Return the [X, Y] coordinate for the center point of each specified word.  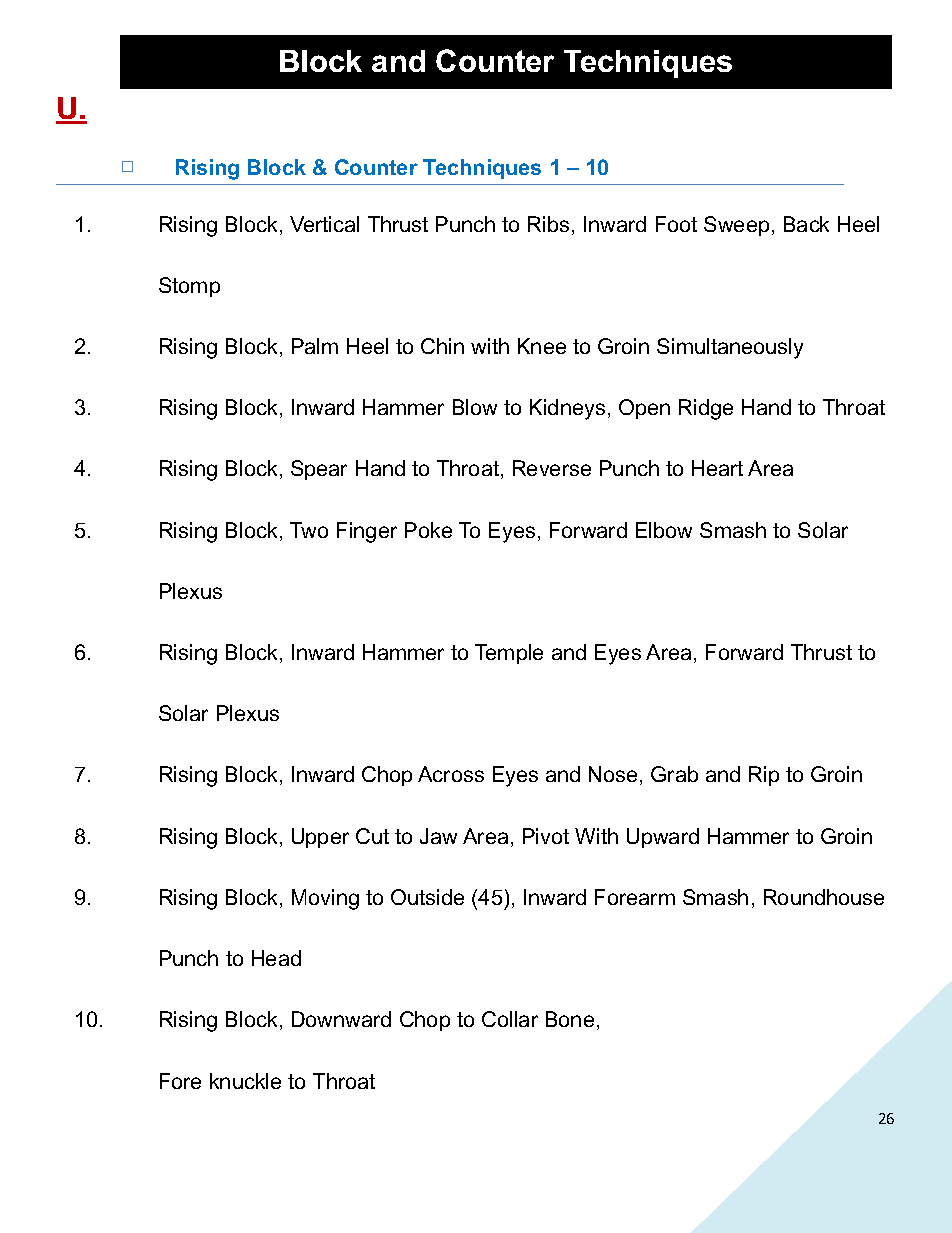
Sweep [736, 226]
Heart [717, 468]
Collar [510, 1019]
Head [276, 958]
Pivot [546, 836]
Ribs [548, 224]
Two [309, 530]
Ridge [706, 409]
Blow [475, 407]
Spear [319, 470]
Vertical [324, 224]
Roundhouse [824, 897]
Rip [764, 776]
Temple [509, 654]
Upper [320, 838]
